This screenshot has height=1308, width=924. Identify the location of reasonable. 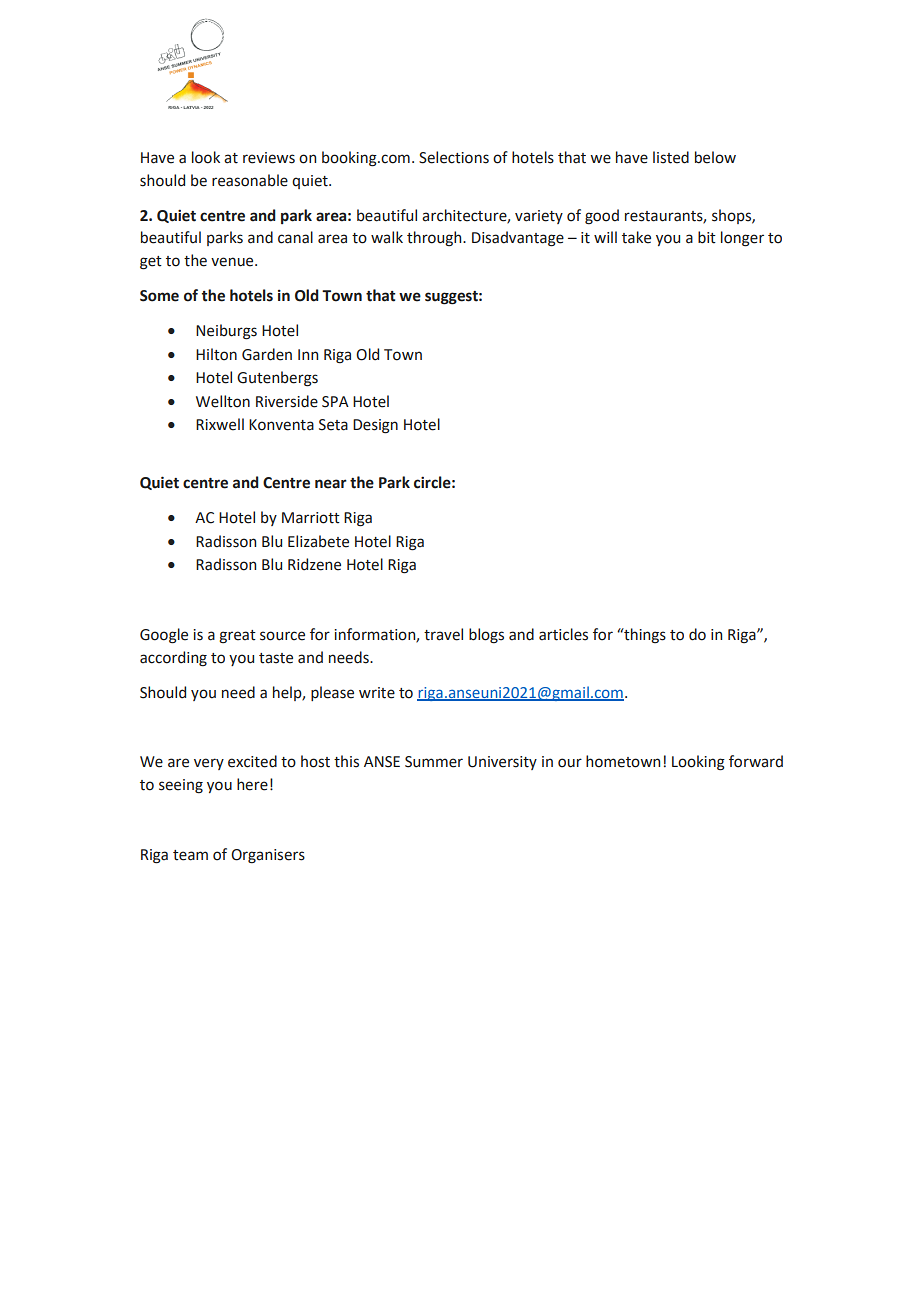
(250, 180).
